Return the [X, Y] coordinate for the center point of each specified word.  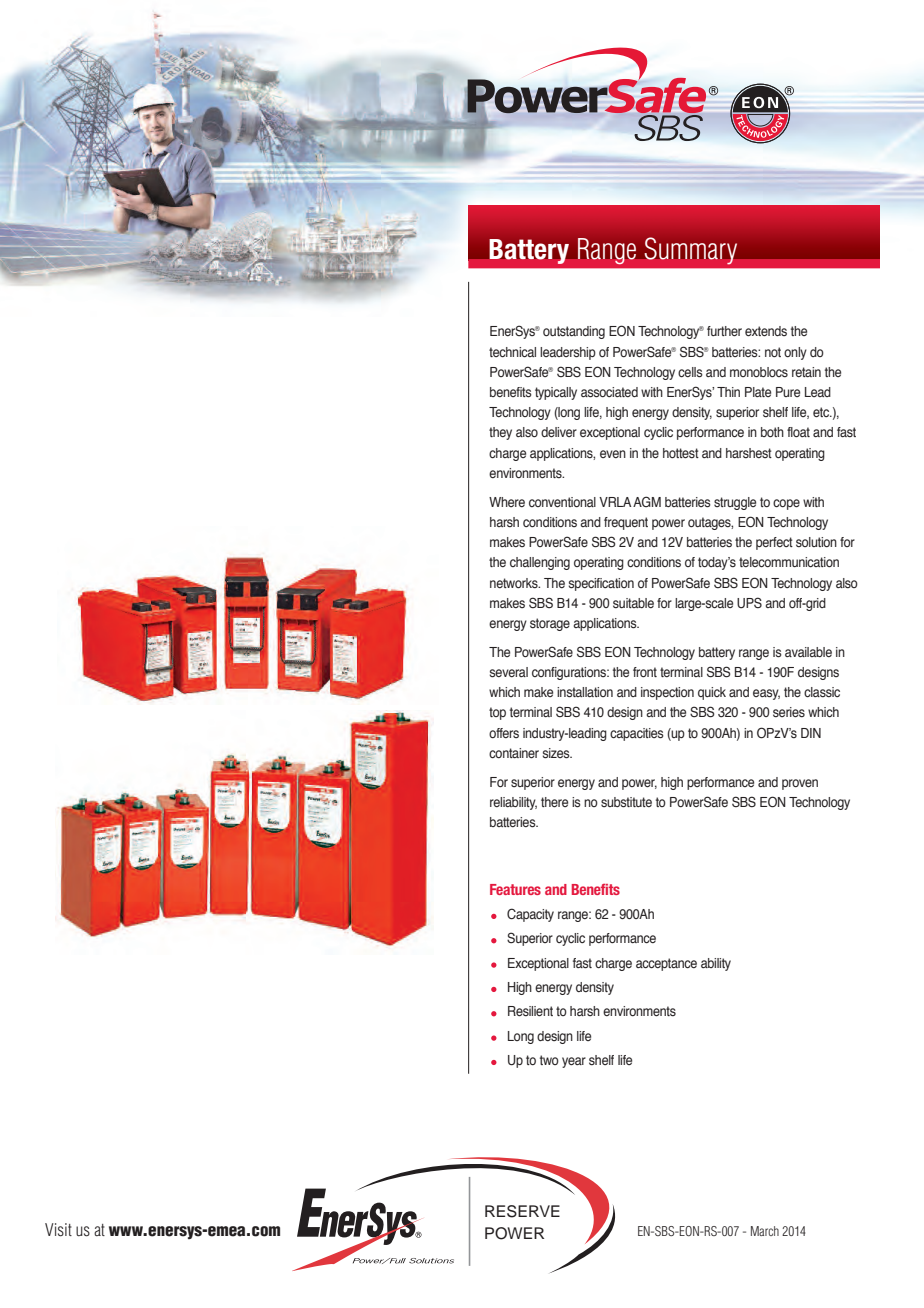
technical [512, 352]
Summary [691, 251]
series [789, 712]
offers [504, 733]
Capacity [530, 915]
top [497, 713]
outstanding [574, 332]
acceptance [666, 964]
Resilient [530, 1011]
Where [507, 502]
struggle [735, 503]
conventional [562, 502]
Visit [58, 1230]
